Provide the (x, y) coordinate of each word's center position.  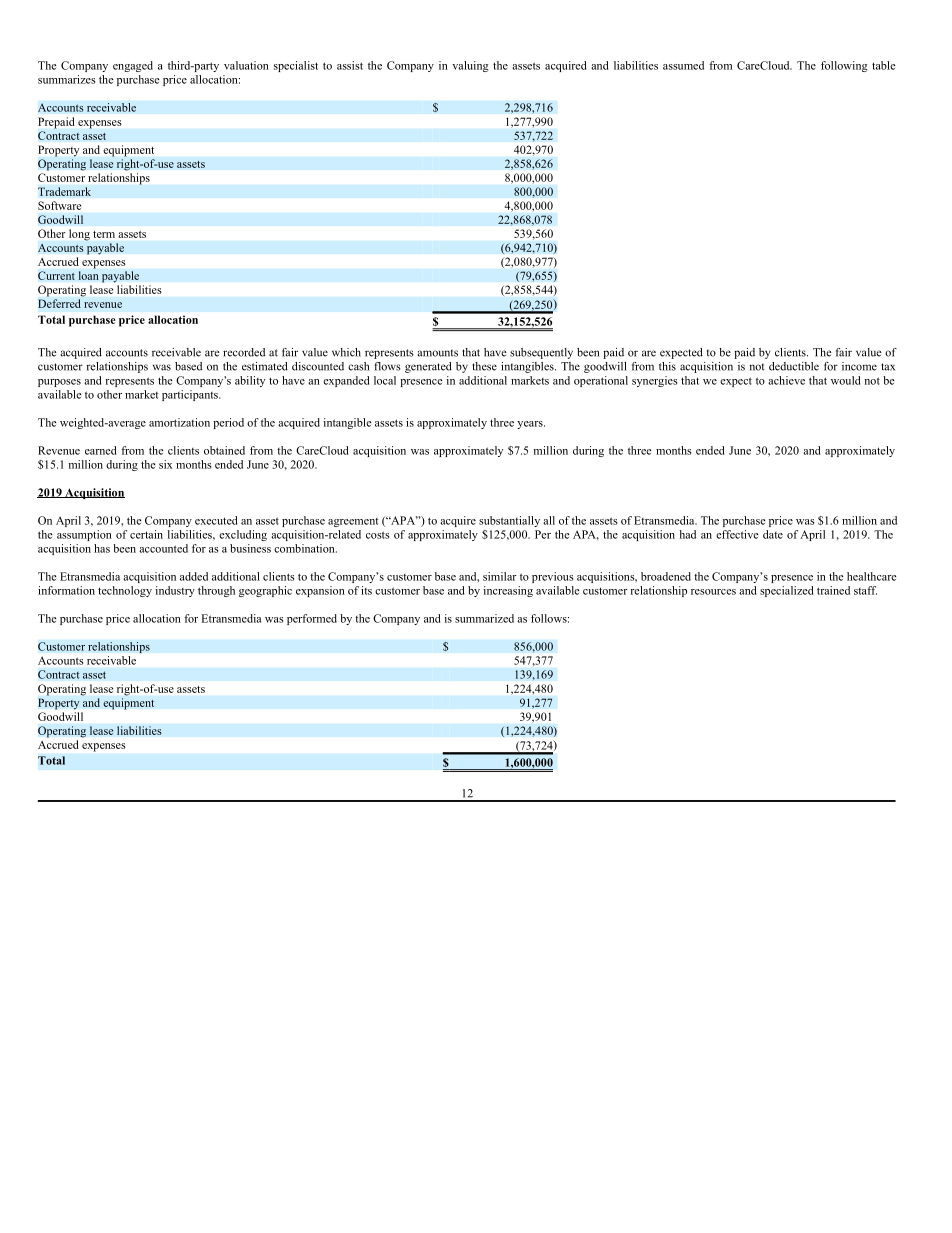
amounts (438, 353)
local (385, 380)
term (104, 234)
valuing (470, 66)
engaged (133, 66)
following (844, 66)
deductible (794, 366)
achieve (786, 380)
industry (175, 591)
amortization (179, 422)
